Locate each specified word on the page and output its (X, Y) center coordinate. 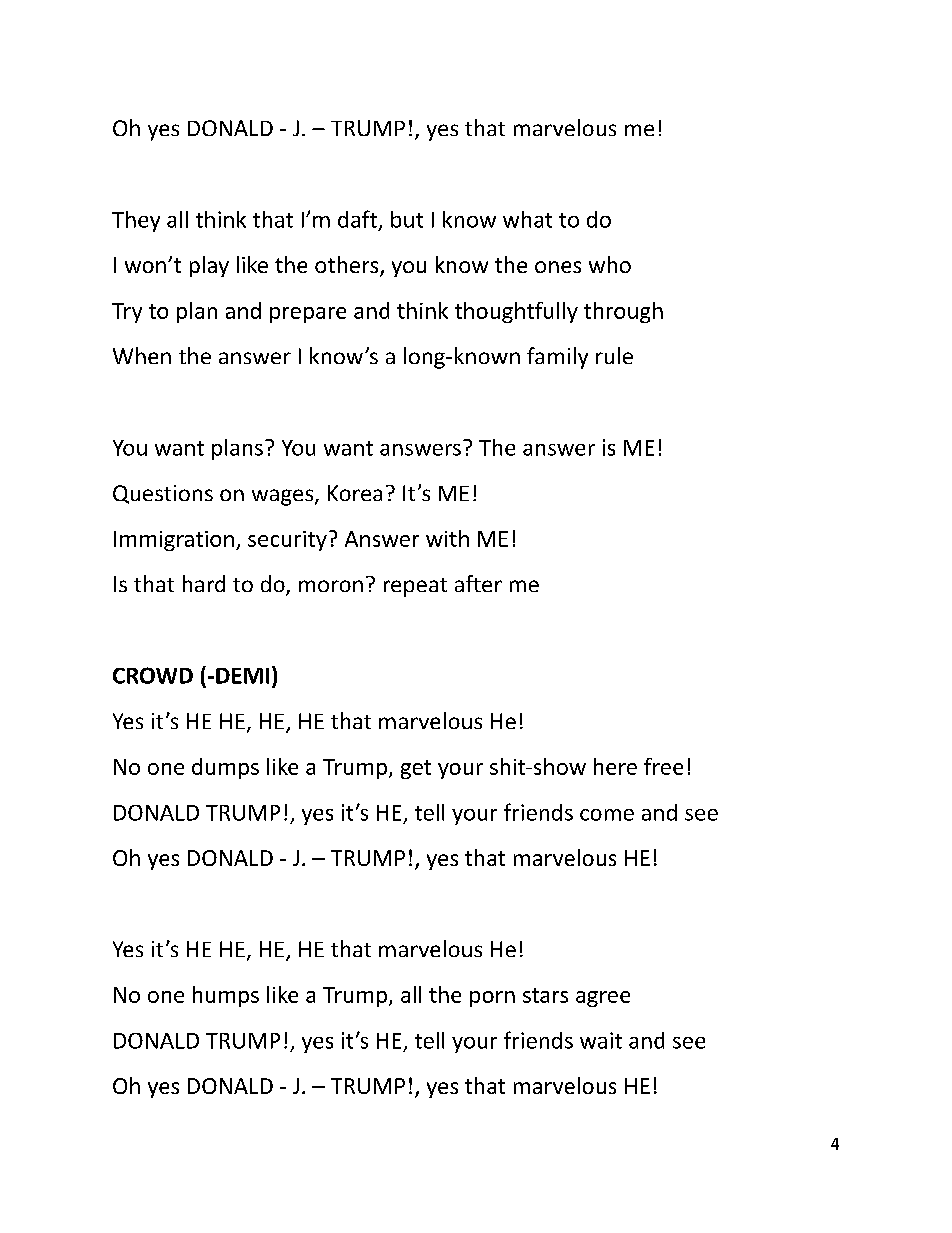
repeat (415, 587)
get (416, 769)
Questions (163, 494)
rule (614, 355)
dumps (225, 768)
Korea (355, 493)
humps (226, 996)
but (407, 219)
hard (204, 583)
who (610, 264)
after (478, 583)
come (607, 815)
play (209, 266)
